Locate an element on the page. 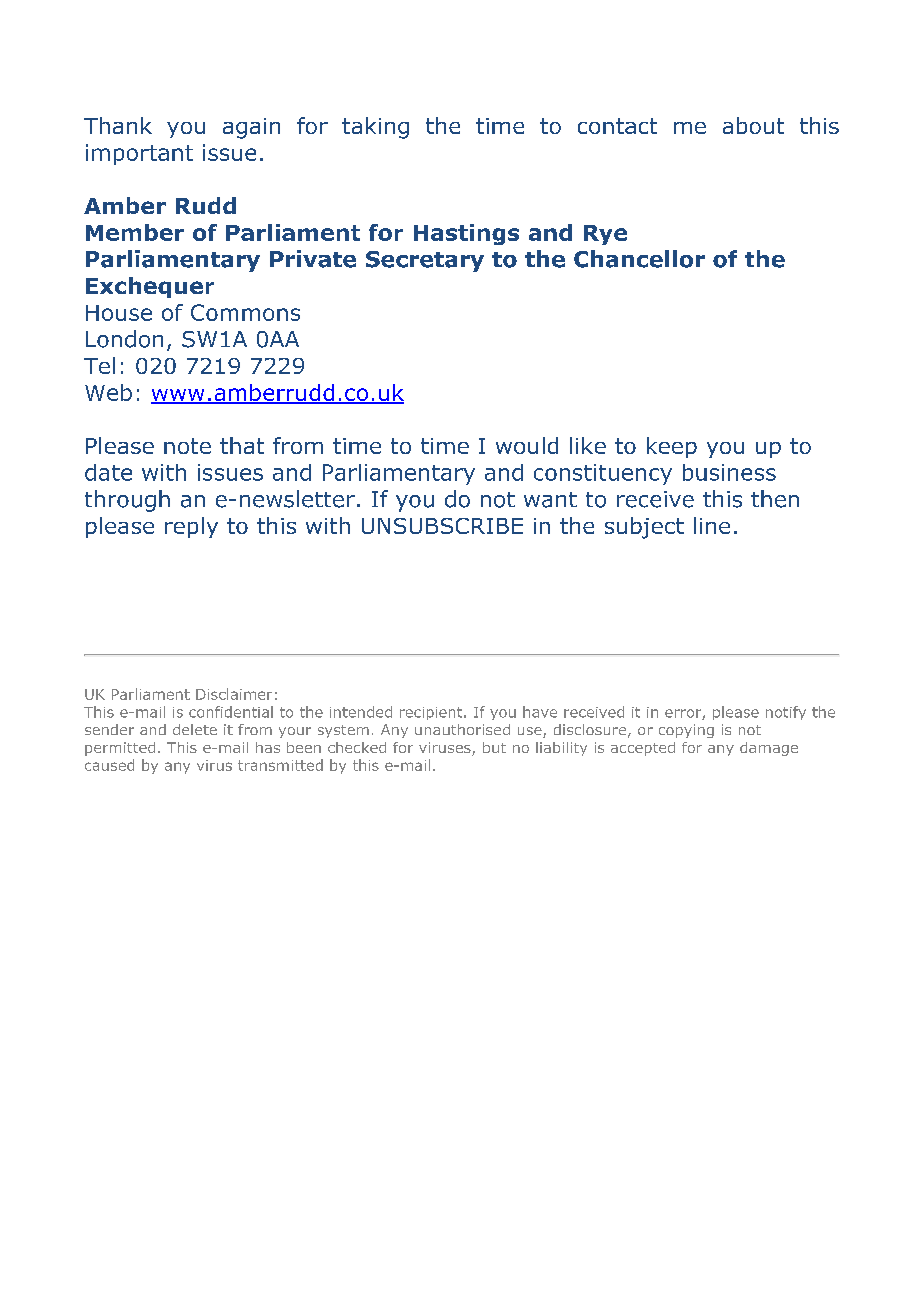  important is located at coordinates (139, 154).
